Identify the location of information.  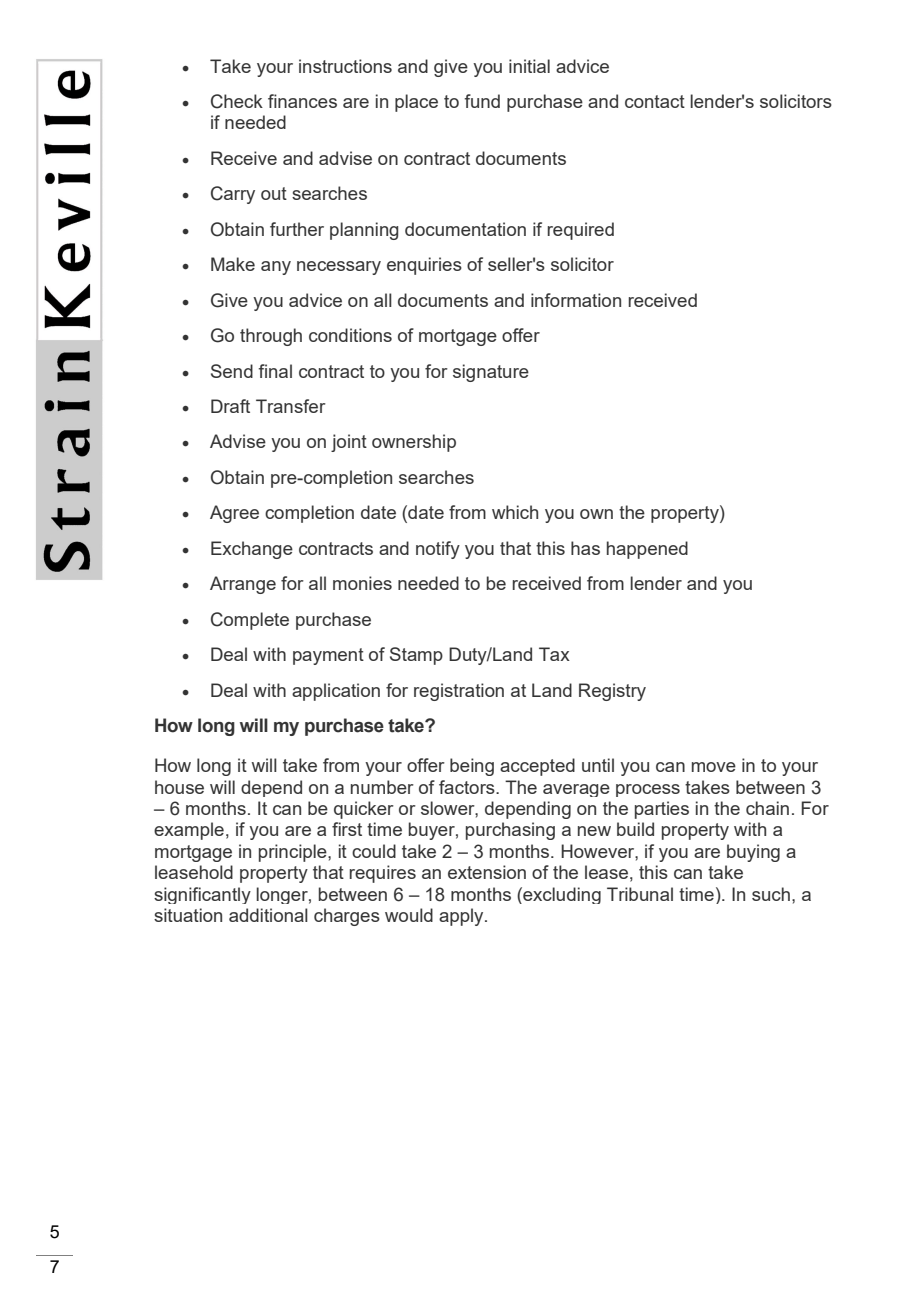
(576, 300).
